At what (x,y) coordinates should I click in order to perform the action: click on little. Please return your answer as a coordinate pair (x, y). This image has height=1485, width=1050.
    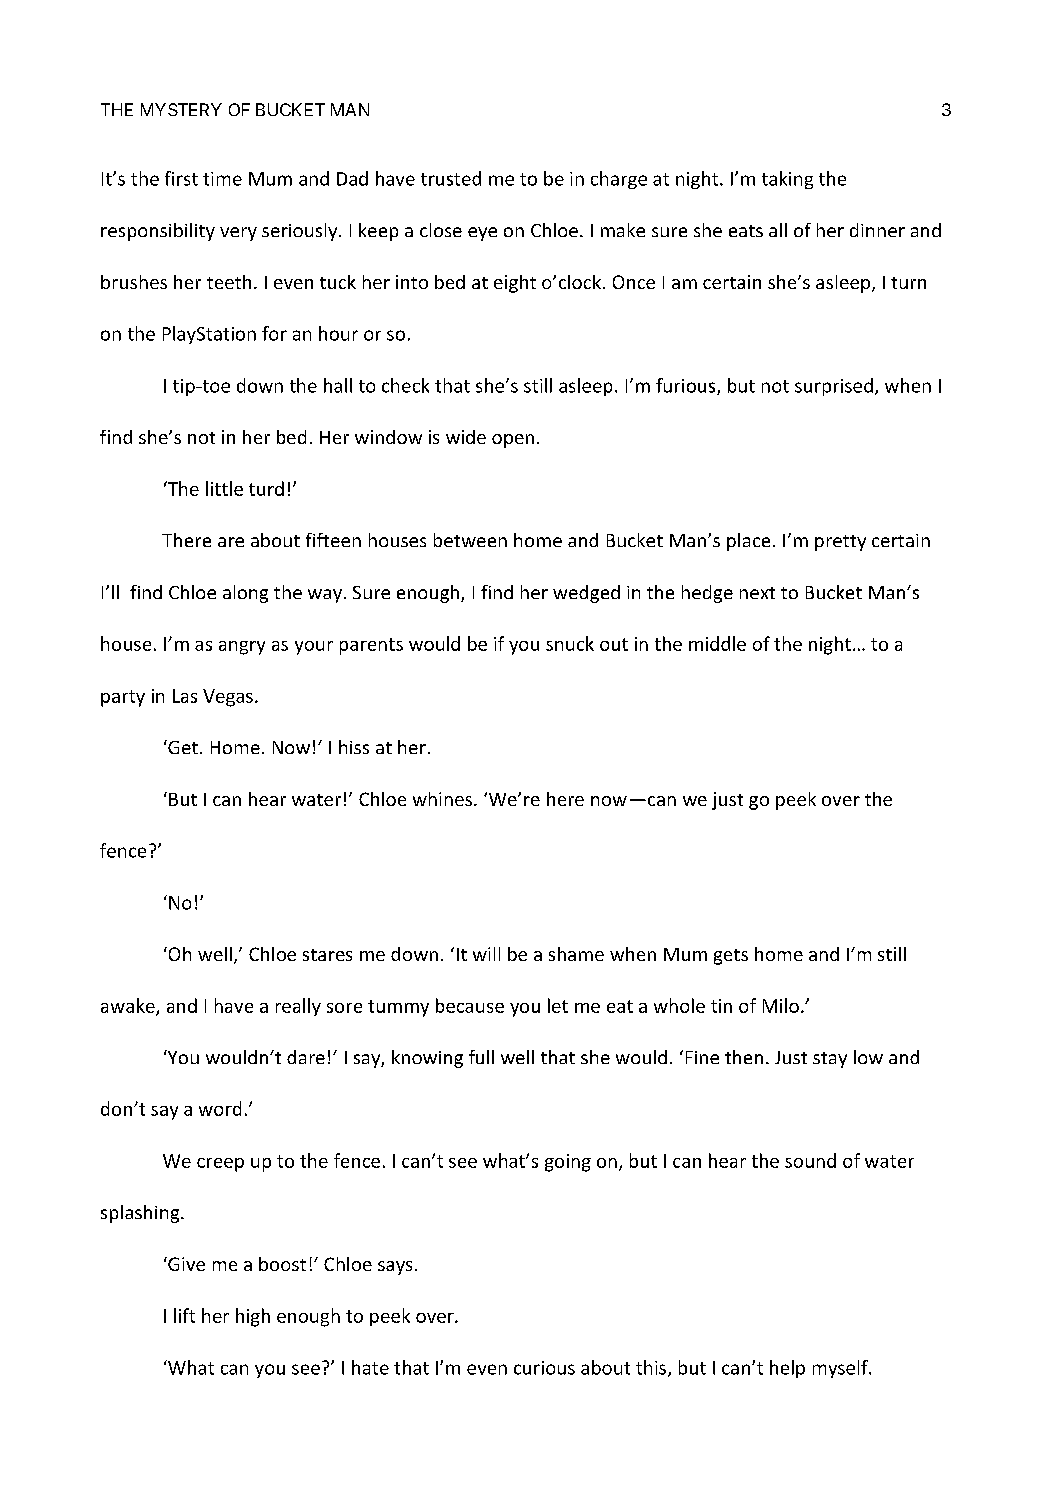
    Looking at the image, I should click on (224, 488).
